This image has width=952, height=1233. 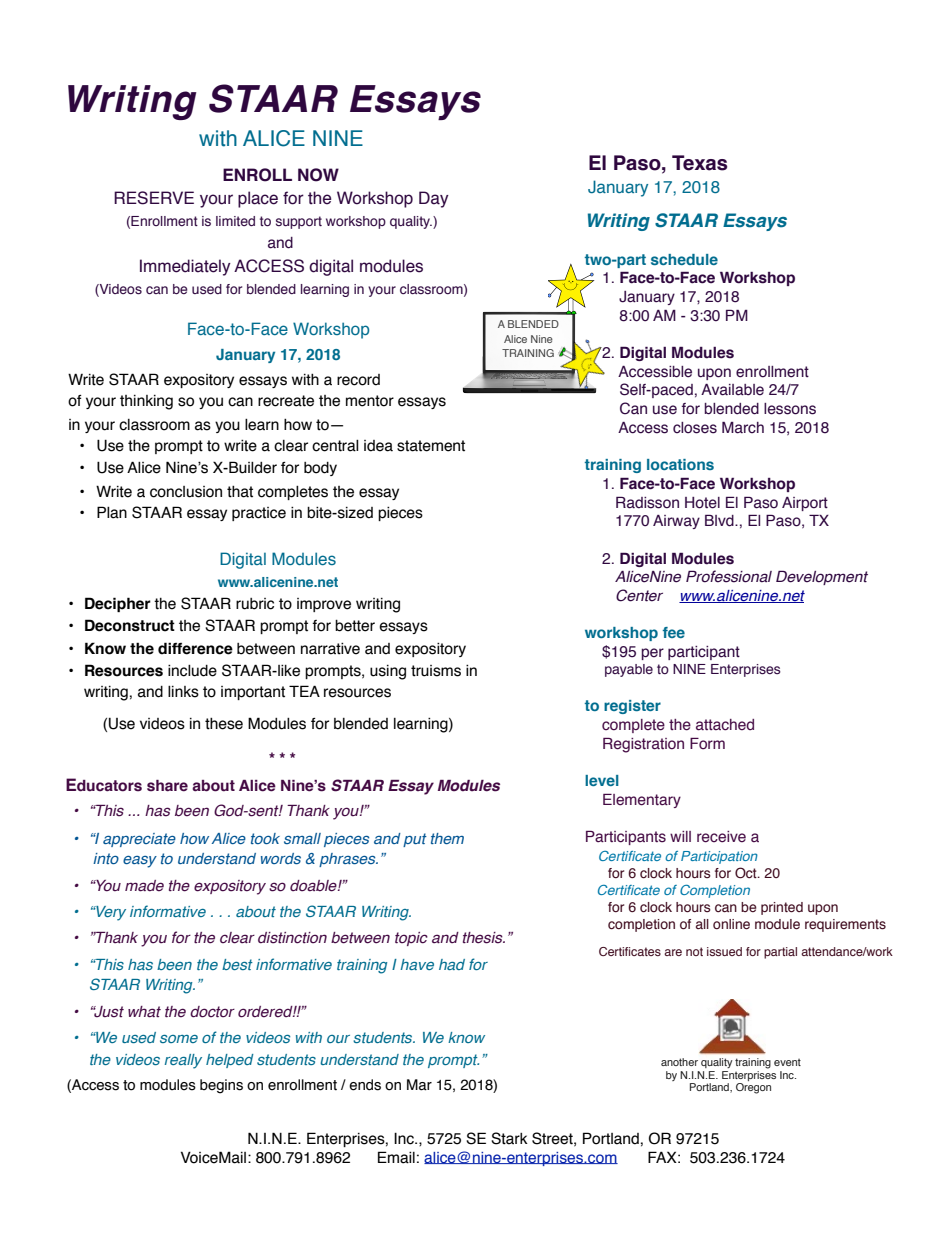 I want to click on RESERVE, so click(x=154, y=198).
